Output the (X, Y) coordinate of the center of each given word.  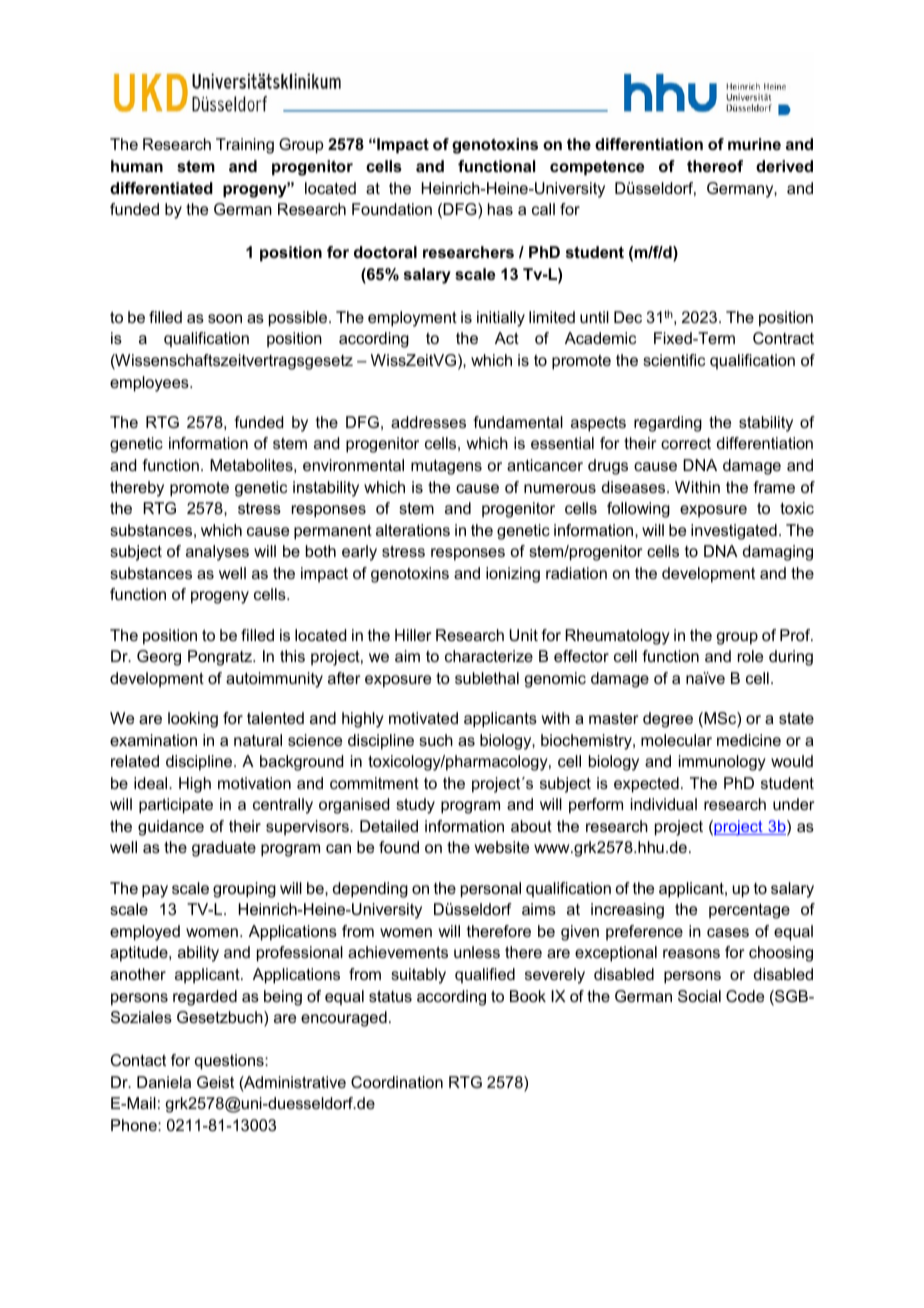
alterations (413, 530)
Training (245, 146)
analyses (217, 553)
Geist (215, 1082)
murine (754, 144)
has (500, 209)
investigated (734, 532)
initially (501, 319)
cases (728, 932)
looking (193, 720)
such (436, 740)
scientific (674, 360)
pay (155, 891)
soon (225, 318)
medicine (749, 740)
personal (491, 890)
